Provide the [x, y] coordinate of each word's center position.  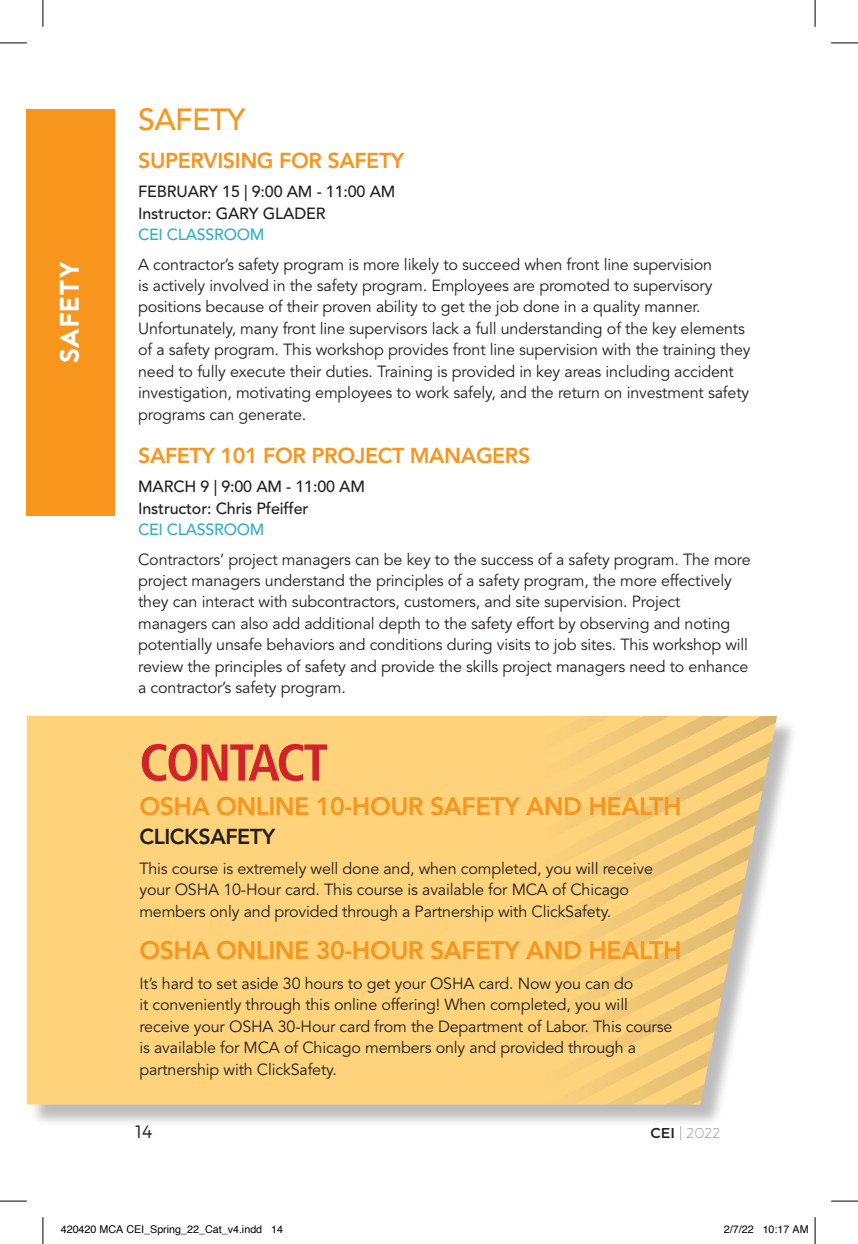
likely [422, 266]
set [227, 984]
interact [228, 601]
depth [399, 625]
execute [257, 372]
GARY [237, 213]
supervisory [672, 288]
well [324, 868]
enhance [718, 666]
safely [474, 393]
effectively [696, 581]
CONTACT [234, 762]
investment [665, 392]
